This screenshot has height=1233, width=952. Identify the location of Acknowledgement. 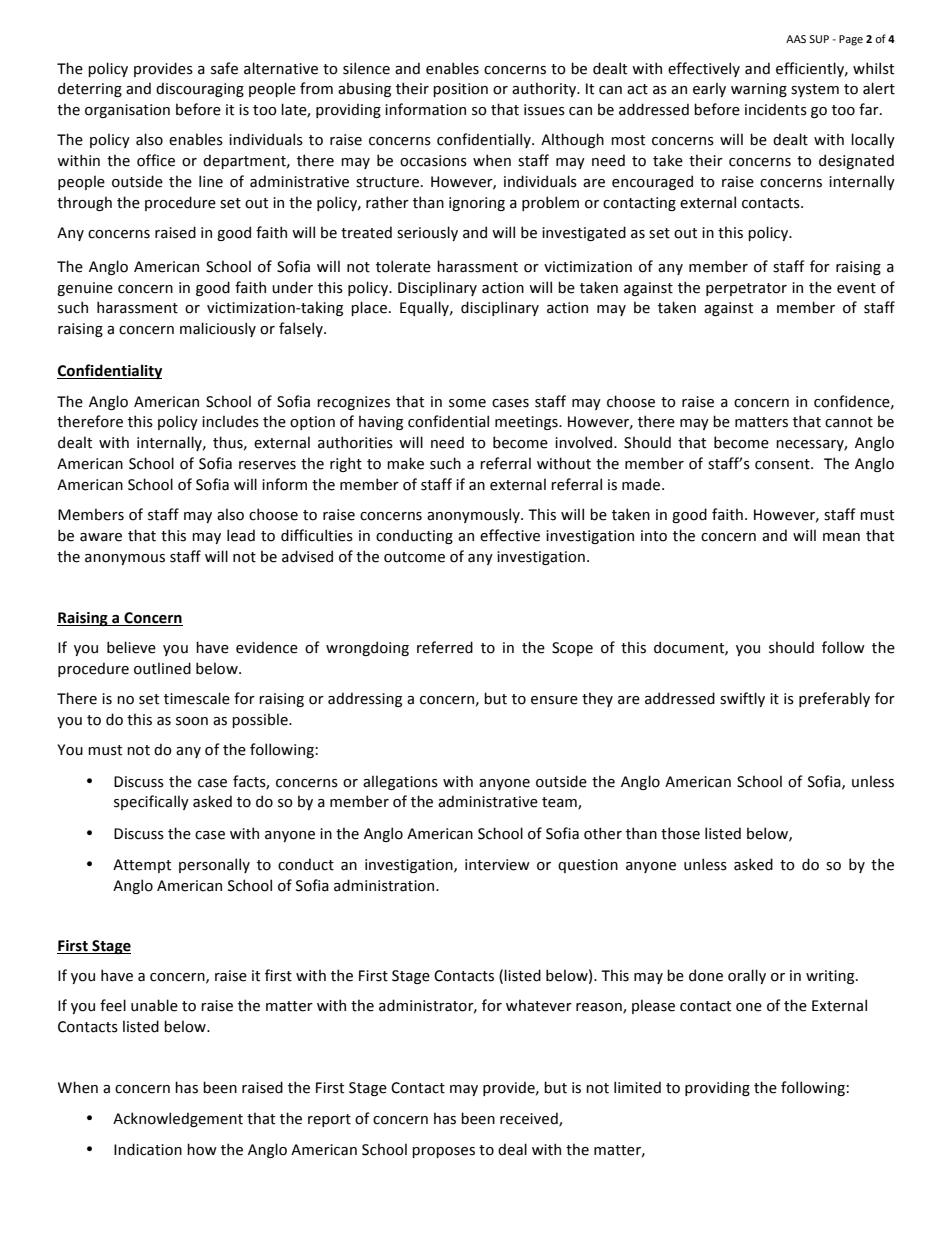
(178, 1119).
